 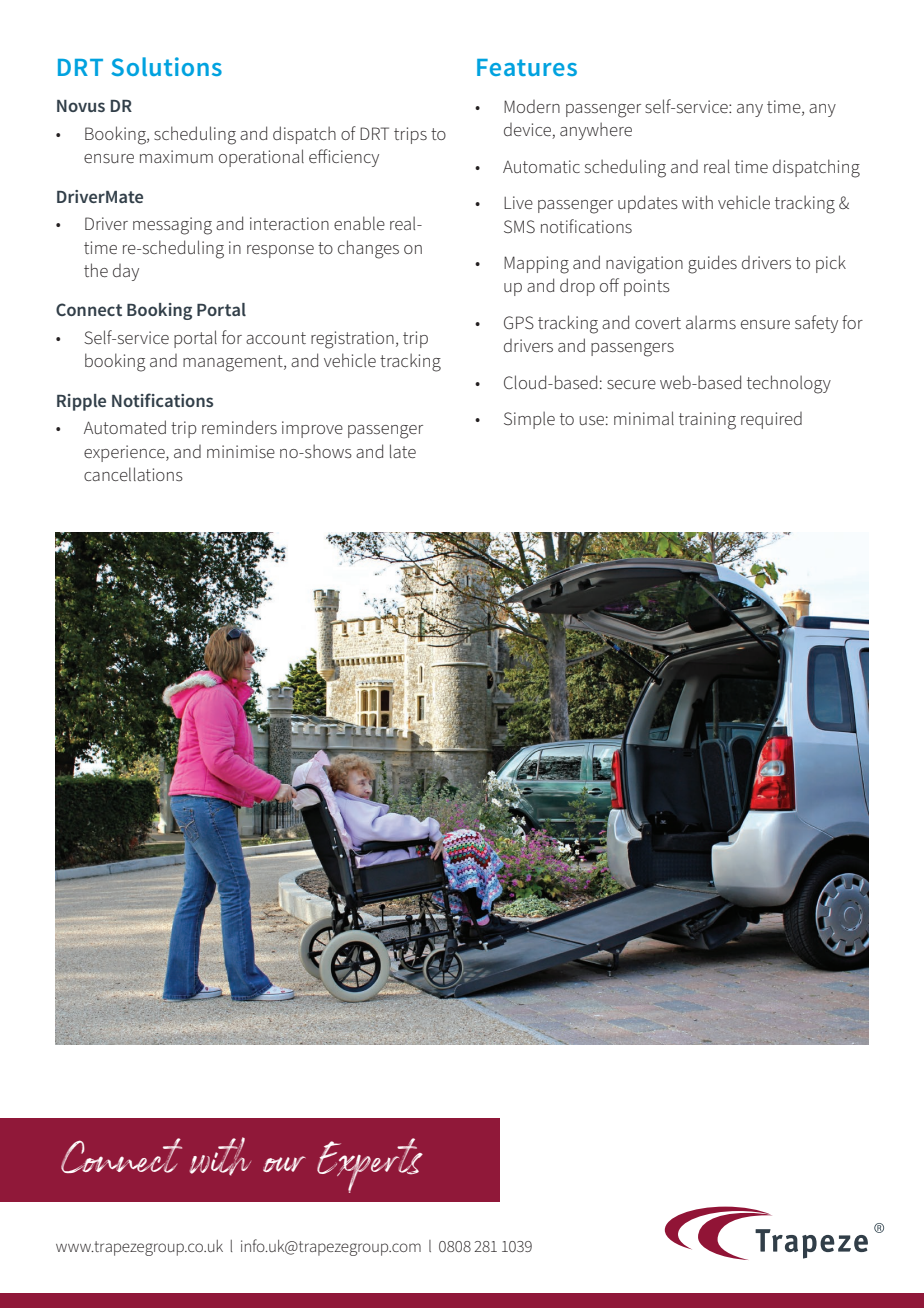 I want to click on our, so click(x=284, y=1164).
